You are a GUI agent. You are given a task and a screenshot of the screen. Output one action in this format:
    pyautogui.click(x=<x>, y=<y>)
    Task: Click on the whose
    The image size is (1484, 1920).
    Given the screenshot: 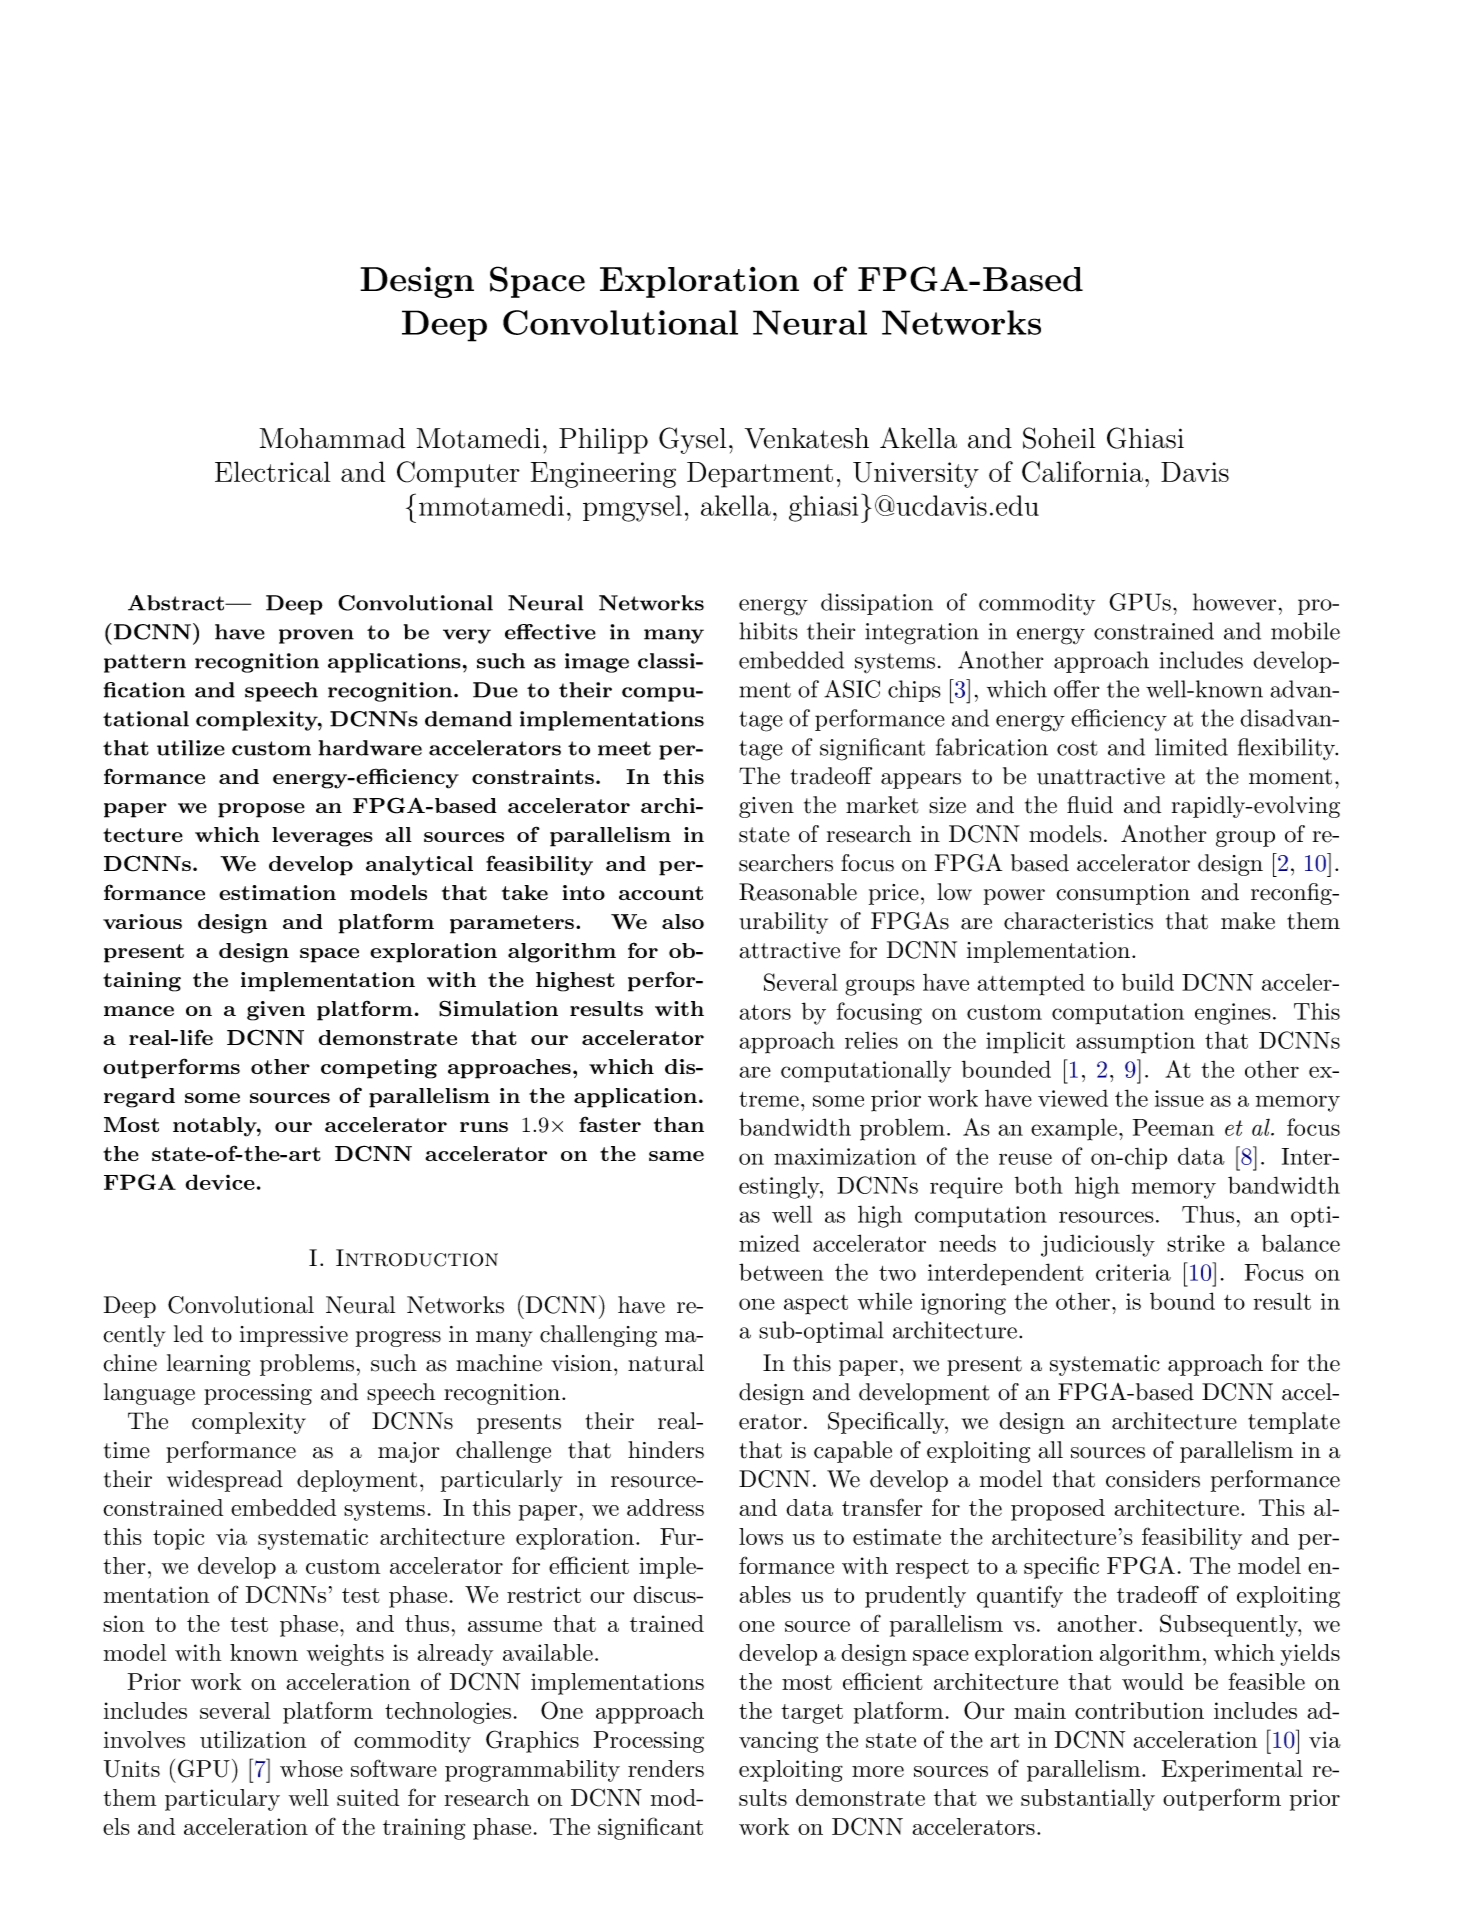 What is the action you would take?
    pyautogui.click(x=311, y=1768)
